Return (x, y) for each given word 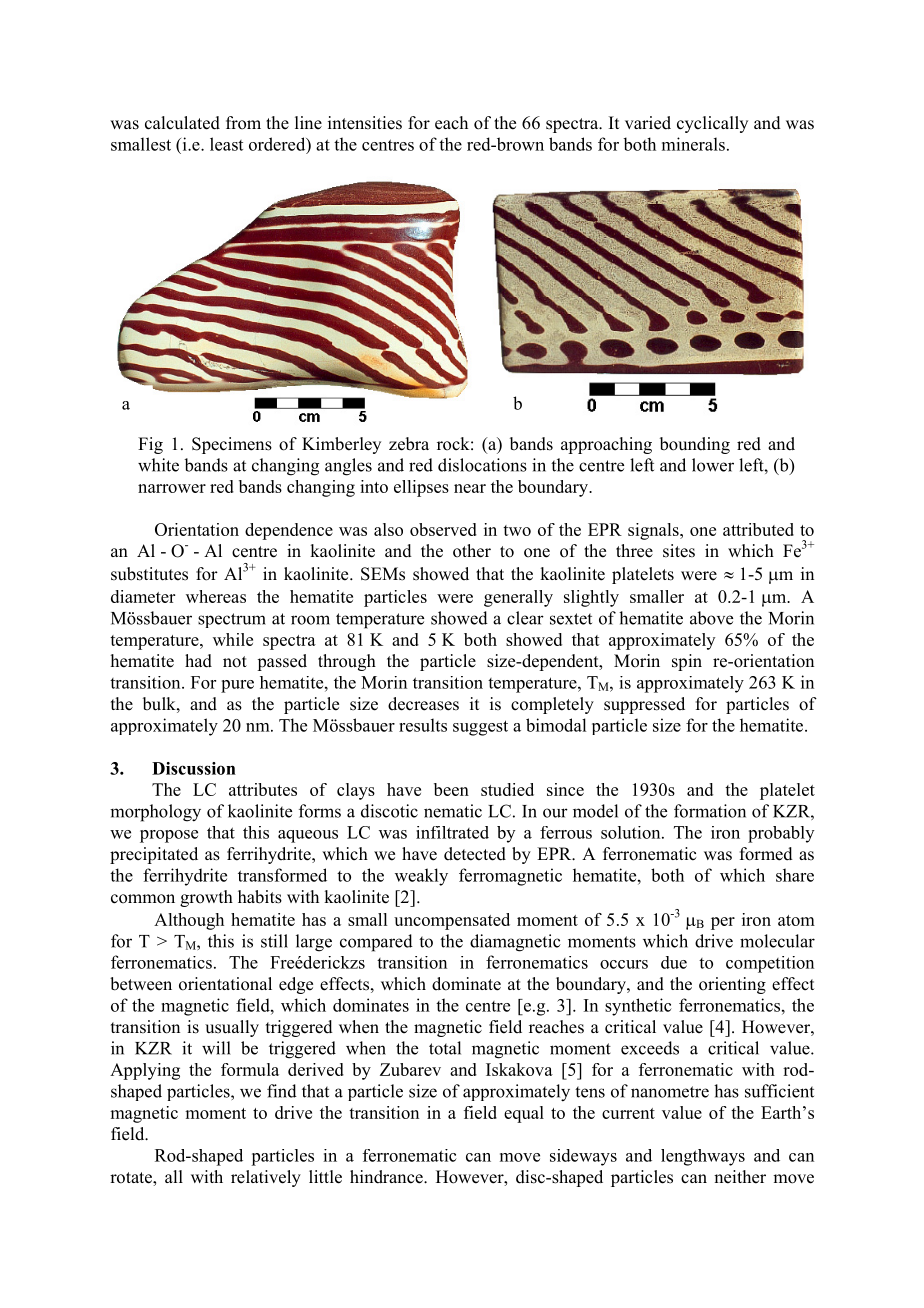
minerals (693, 144)
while (233, 639)
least (226, 144)
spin (687, 662)
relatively (266, 1178)
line (308, 123)
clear (525, 618)
